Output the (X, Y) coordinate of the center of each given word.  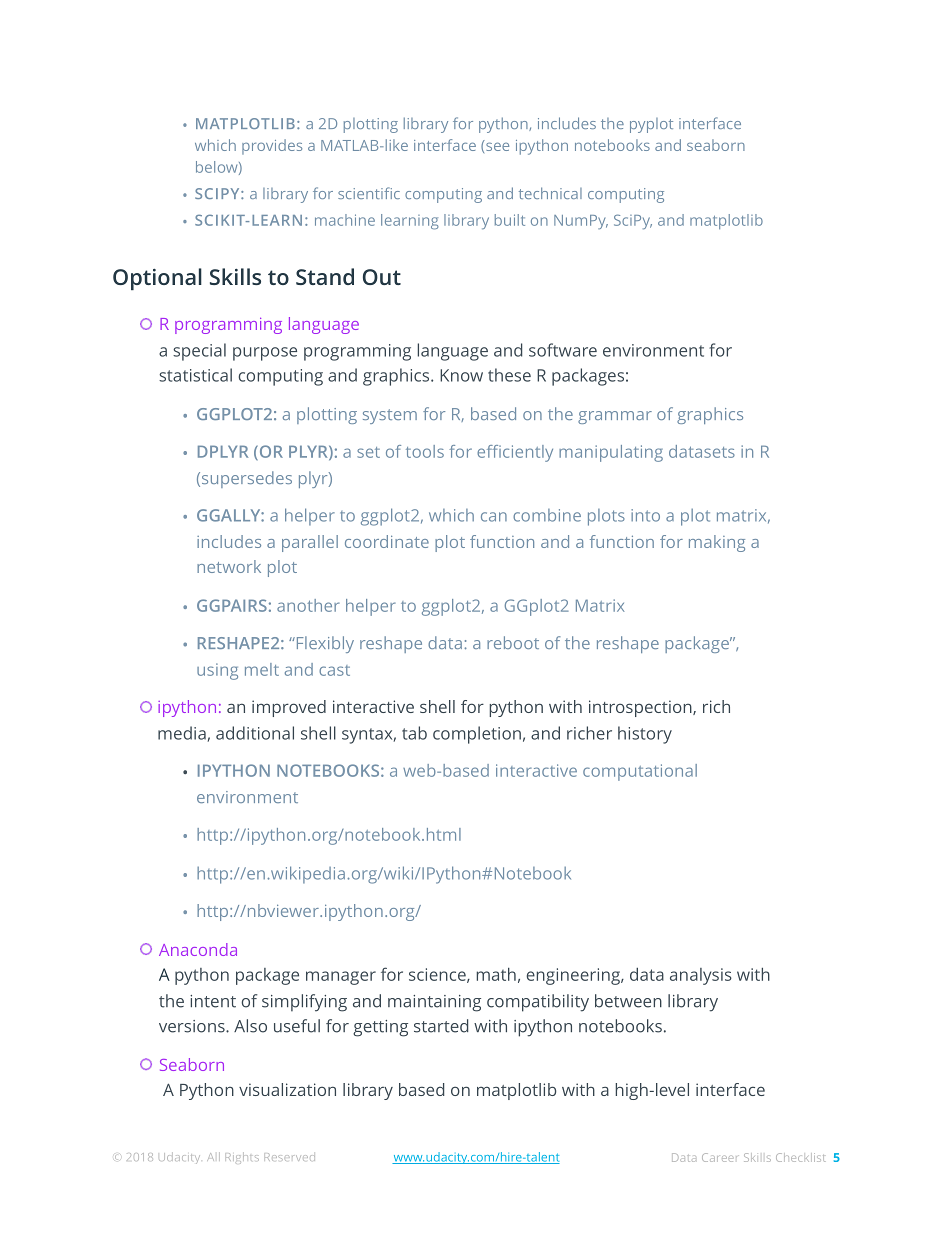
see (496, 145)
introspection (641, 708)
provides (272, 147)
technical (550, 193)
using (217, 671)
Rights (242, 1158)
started (441, 1026)
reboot (513, 642)
